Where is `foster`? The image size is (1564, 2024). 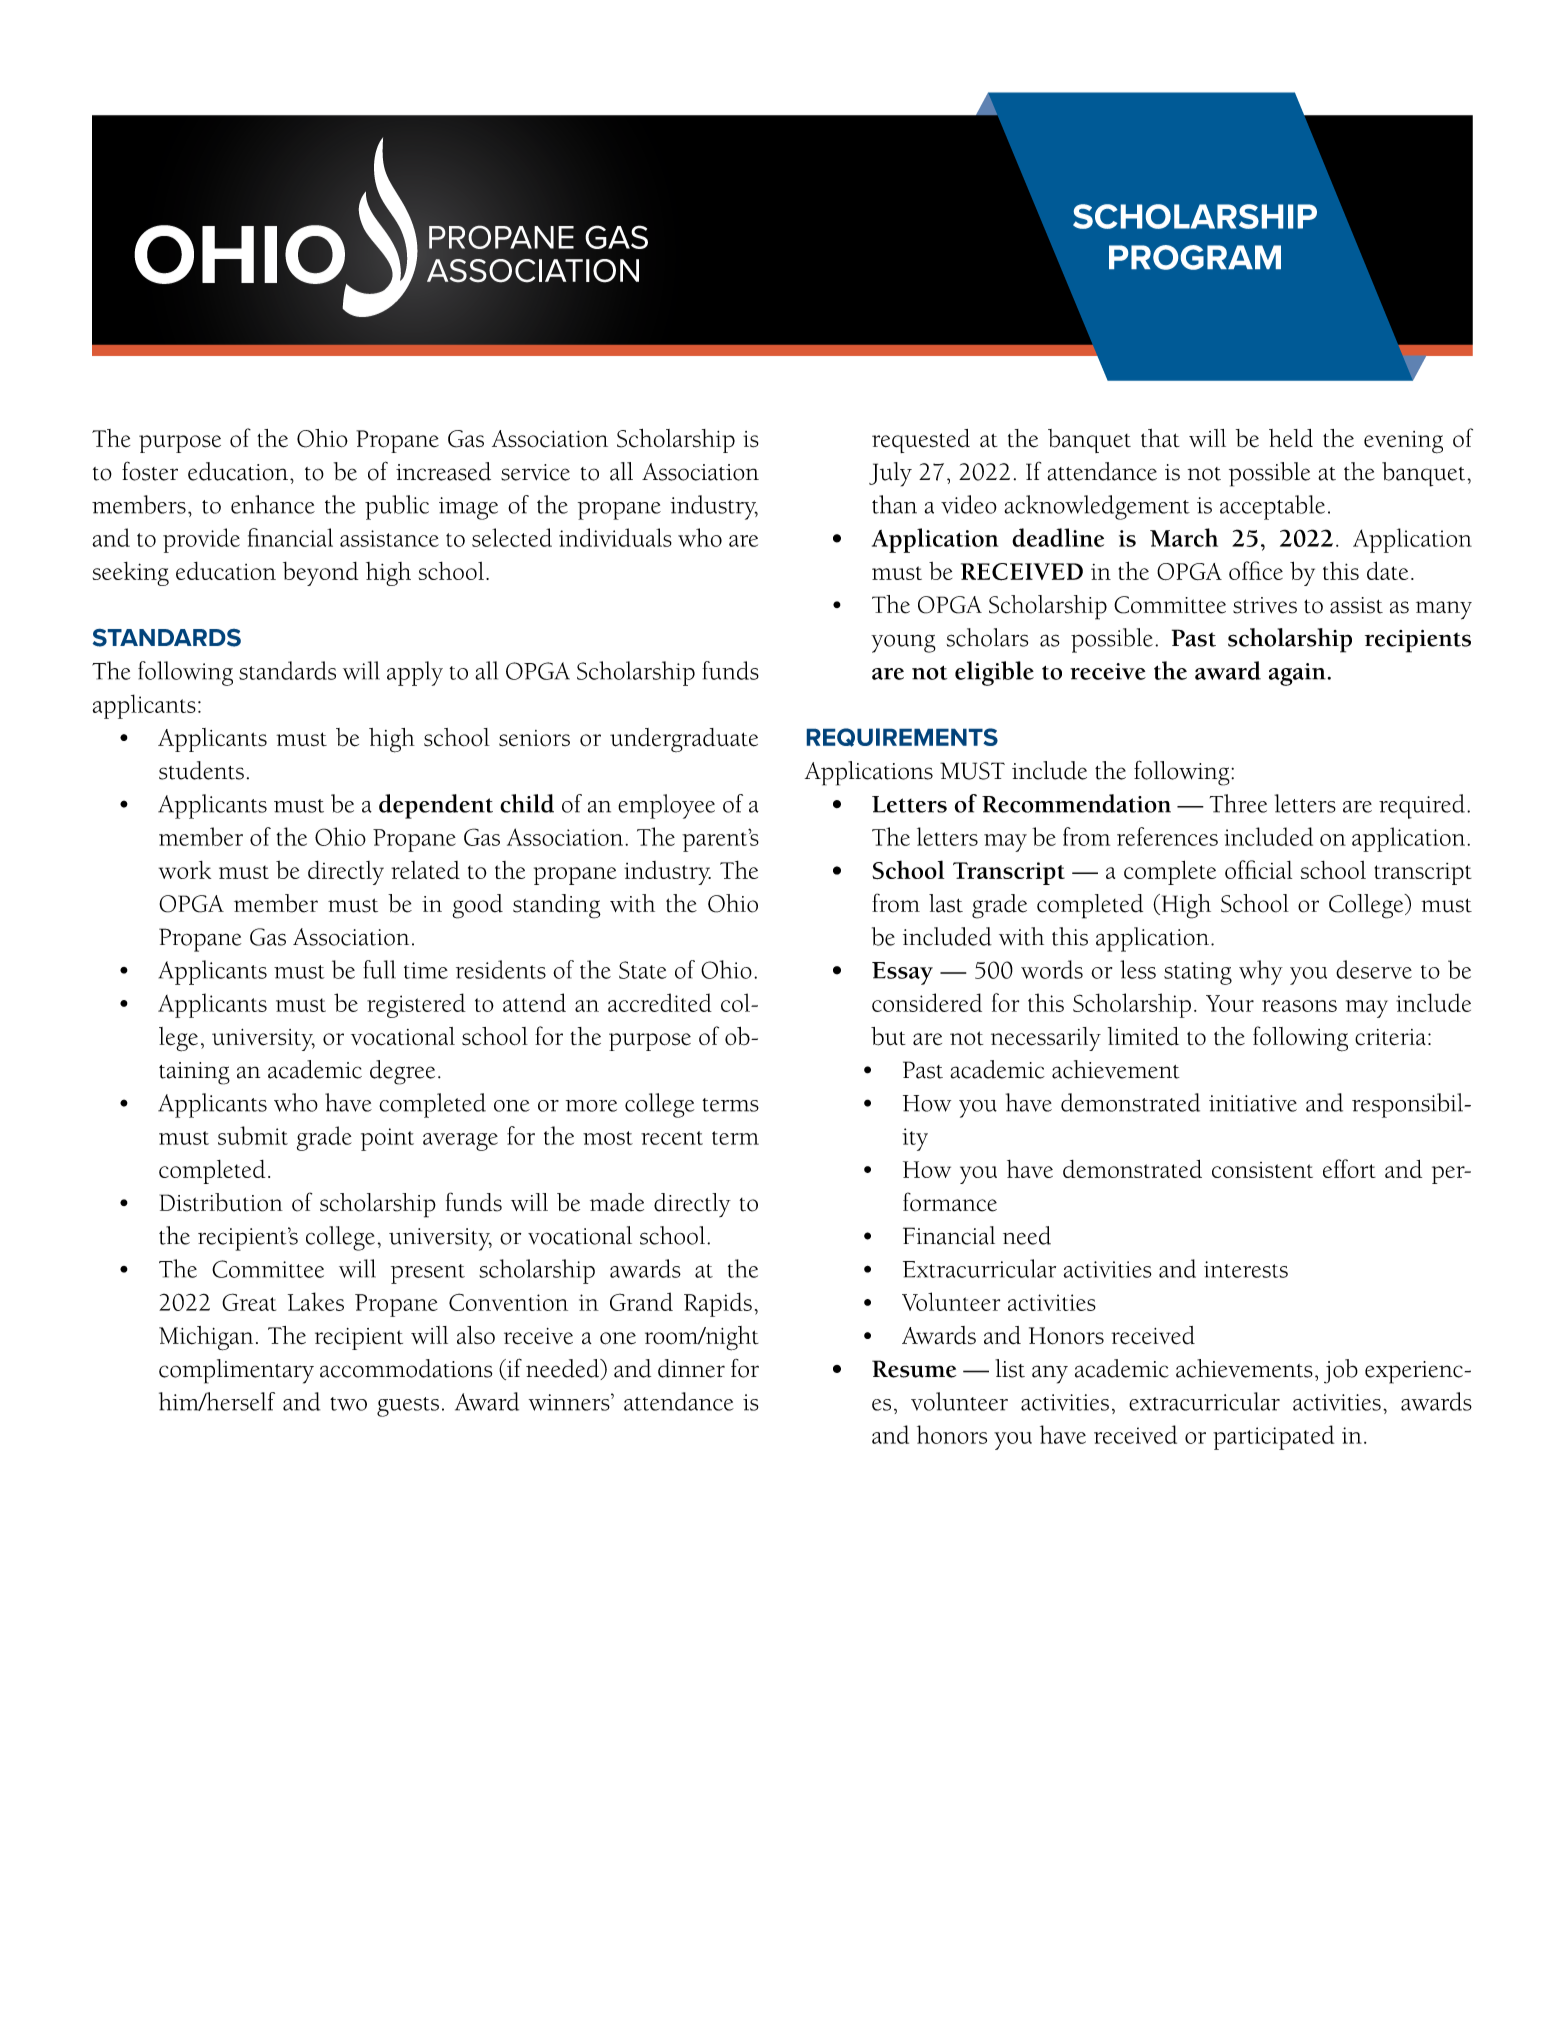 foster is located at coordinates (150, 471).
